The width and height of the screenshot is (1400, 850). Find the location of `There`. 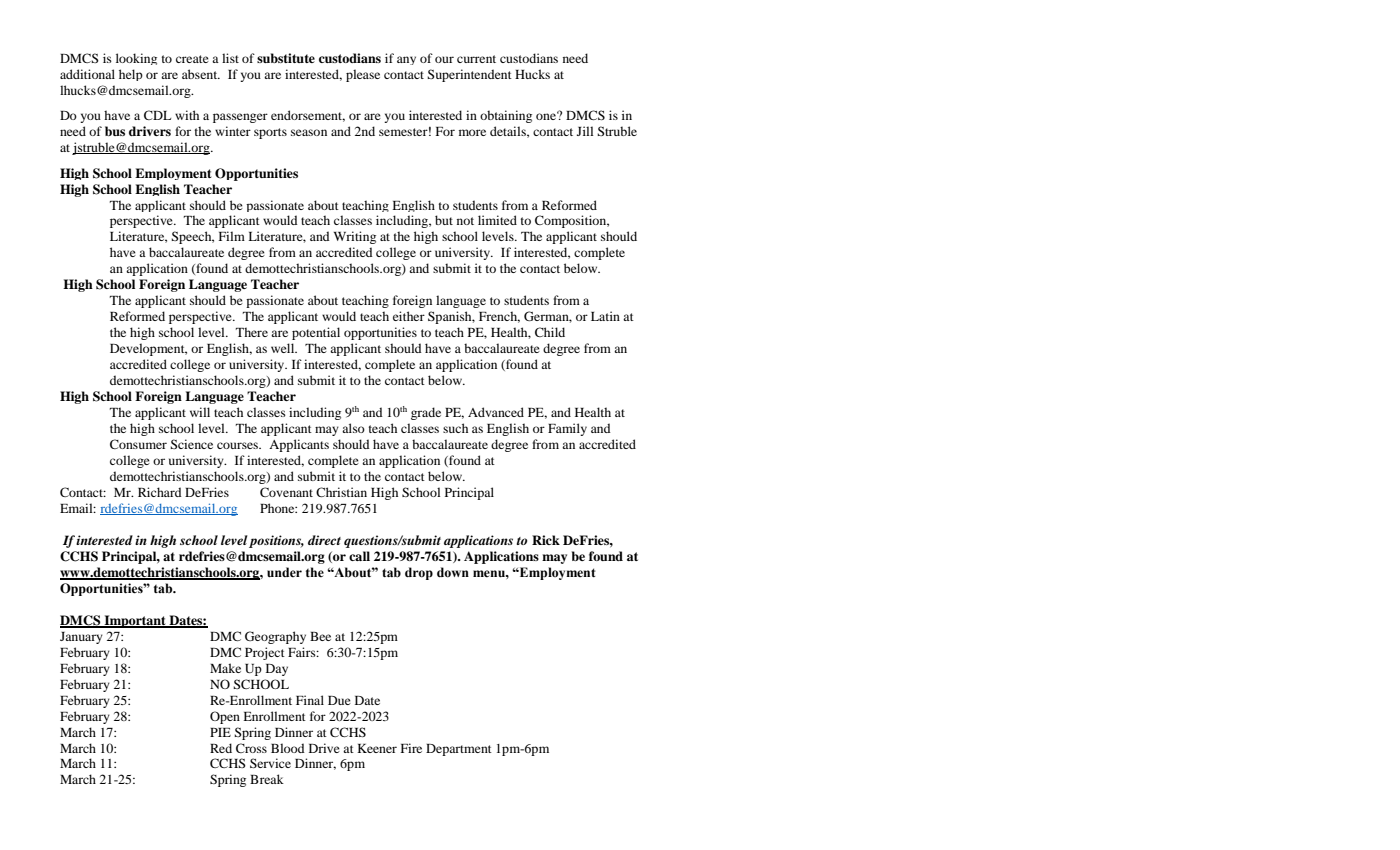

There is located at coordinates (252, 332).
